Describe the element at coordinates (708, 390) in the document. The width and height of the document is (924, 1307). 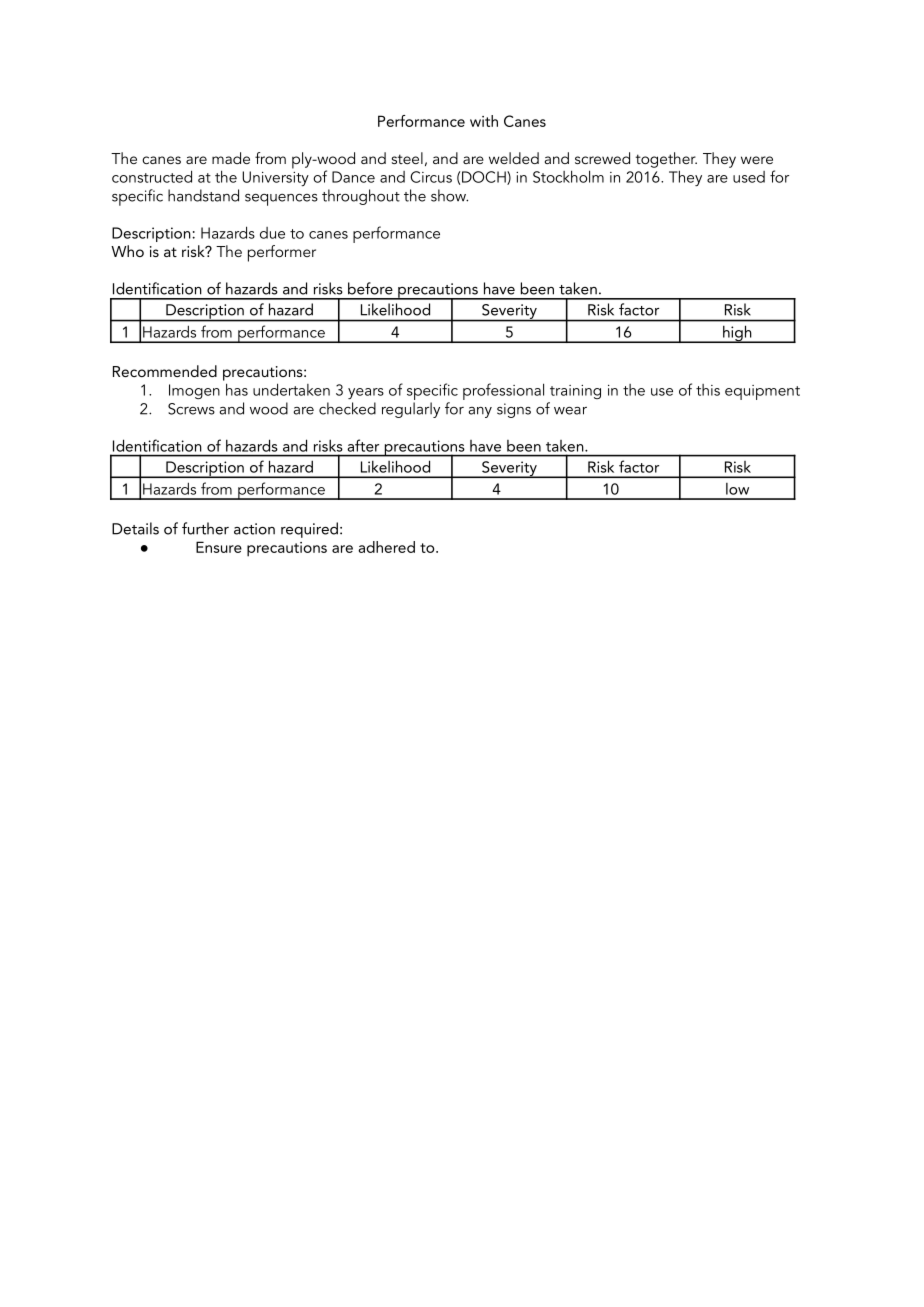
I see `this` at that location.
